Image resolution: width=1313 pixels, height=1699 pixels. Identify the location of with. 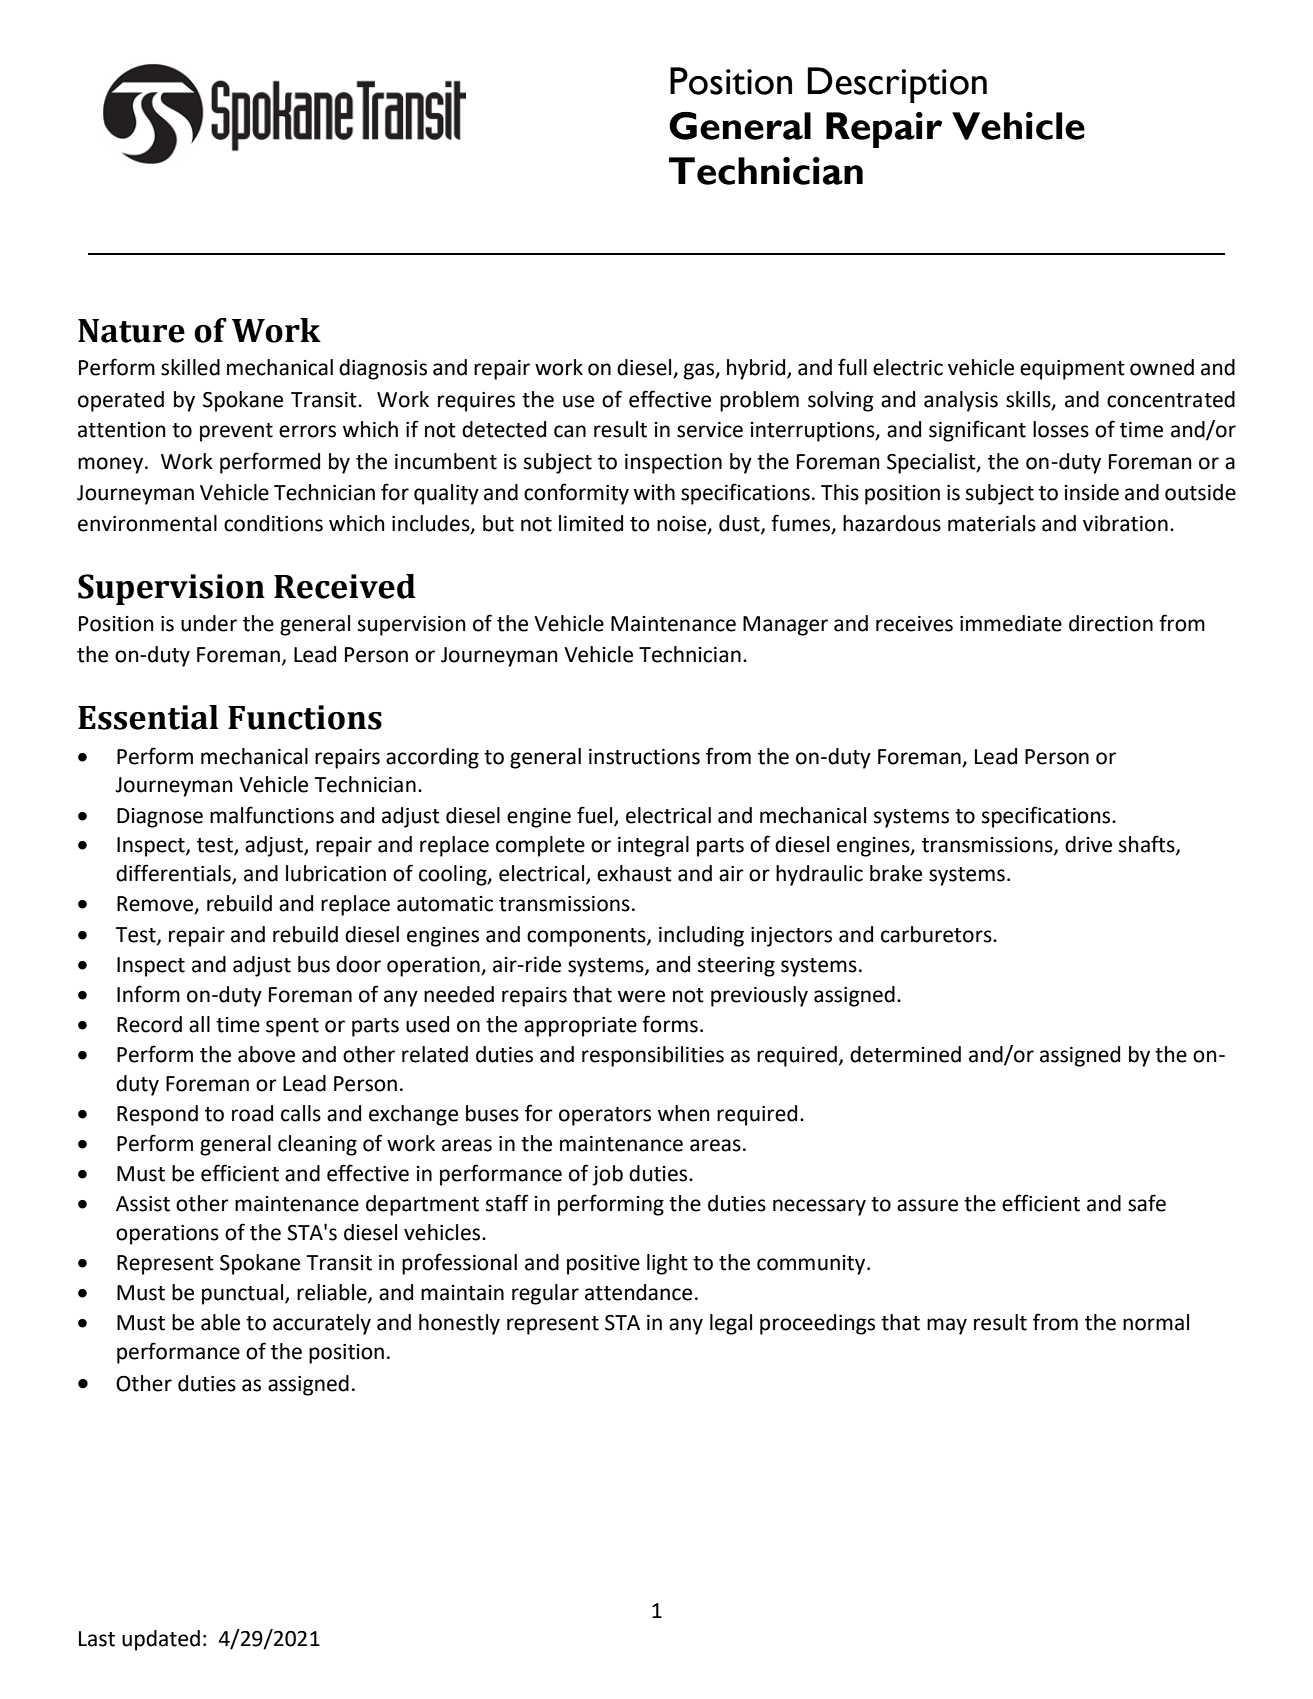
(654, 492).
